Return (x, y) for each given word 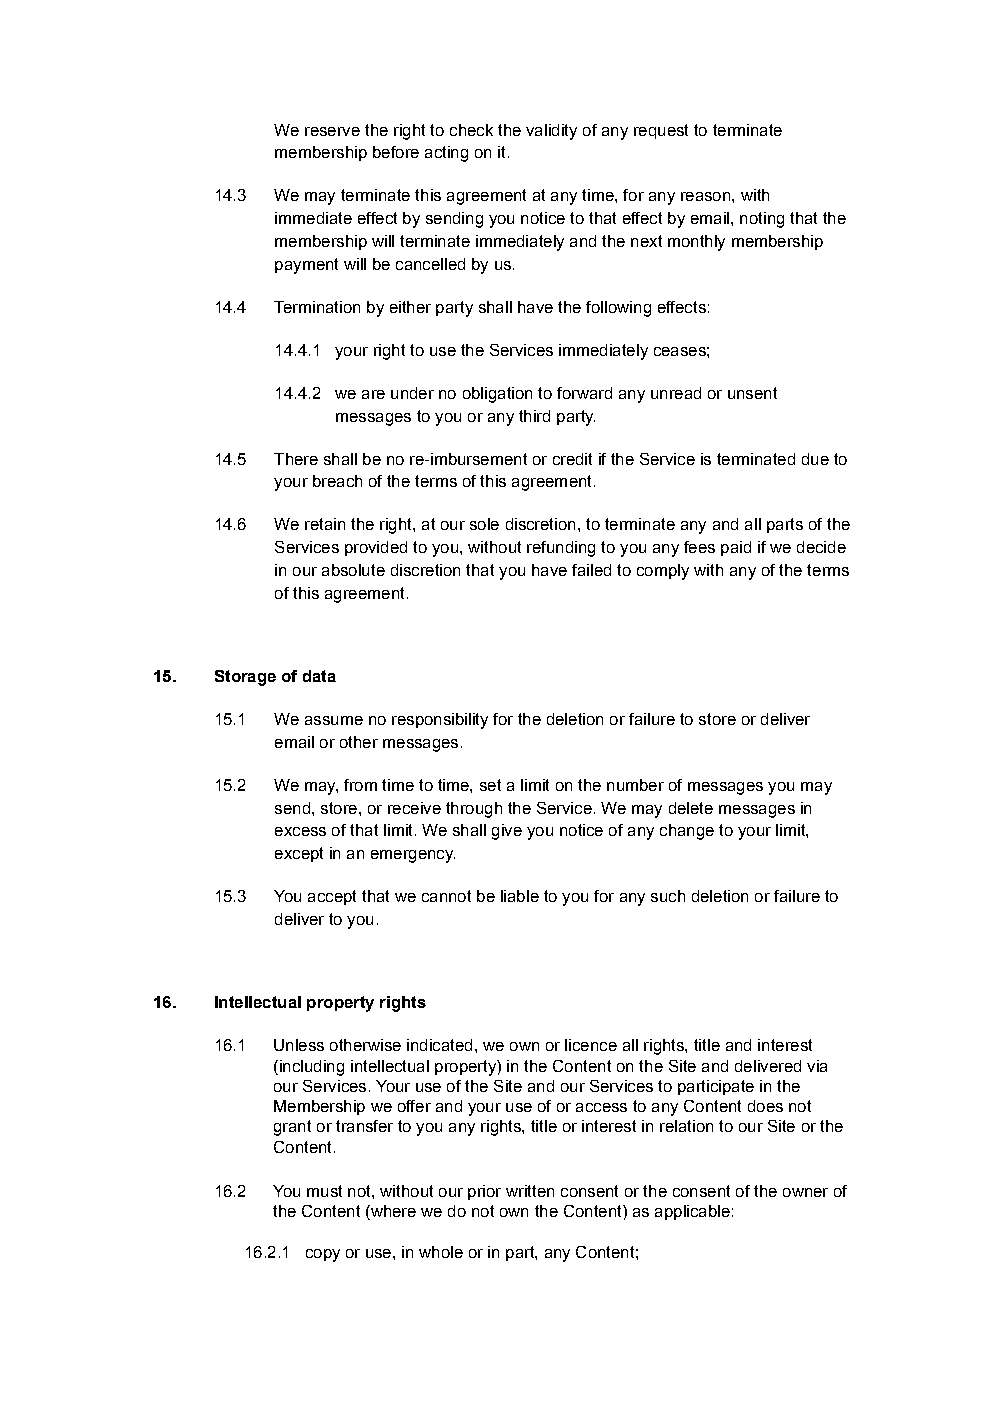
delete (691, 808)
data (319, 676)
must (324, 1191)
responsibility (440, 721)
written (530, 1191)
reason (707, 196)
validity (551, 132)
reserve (332, 131)
